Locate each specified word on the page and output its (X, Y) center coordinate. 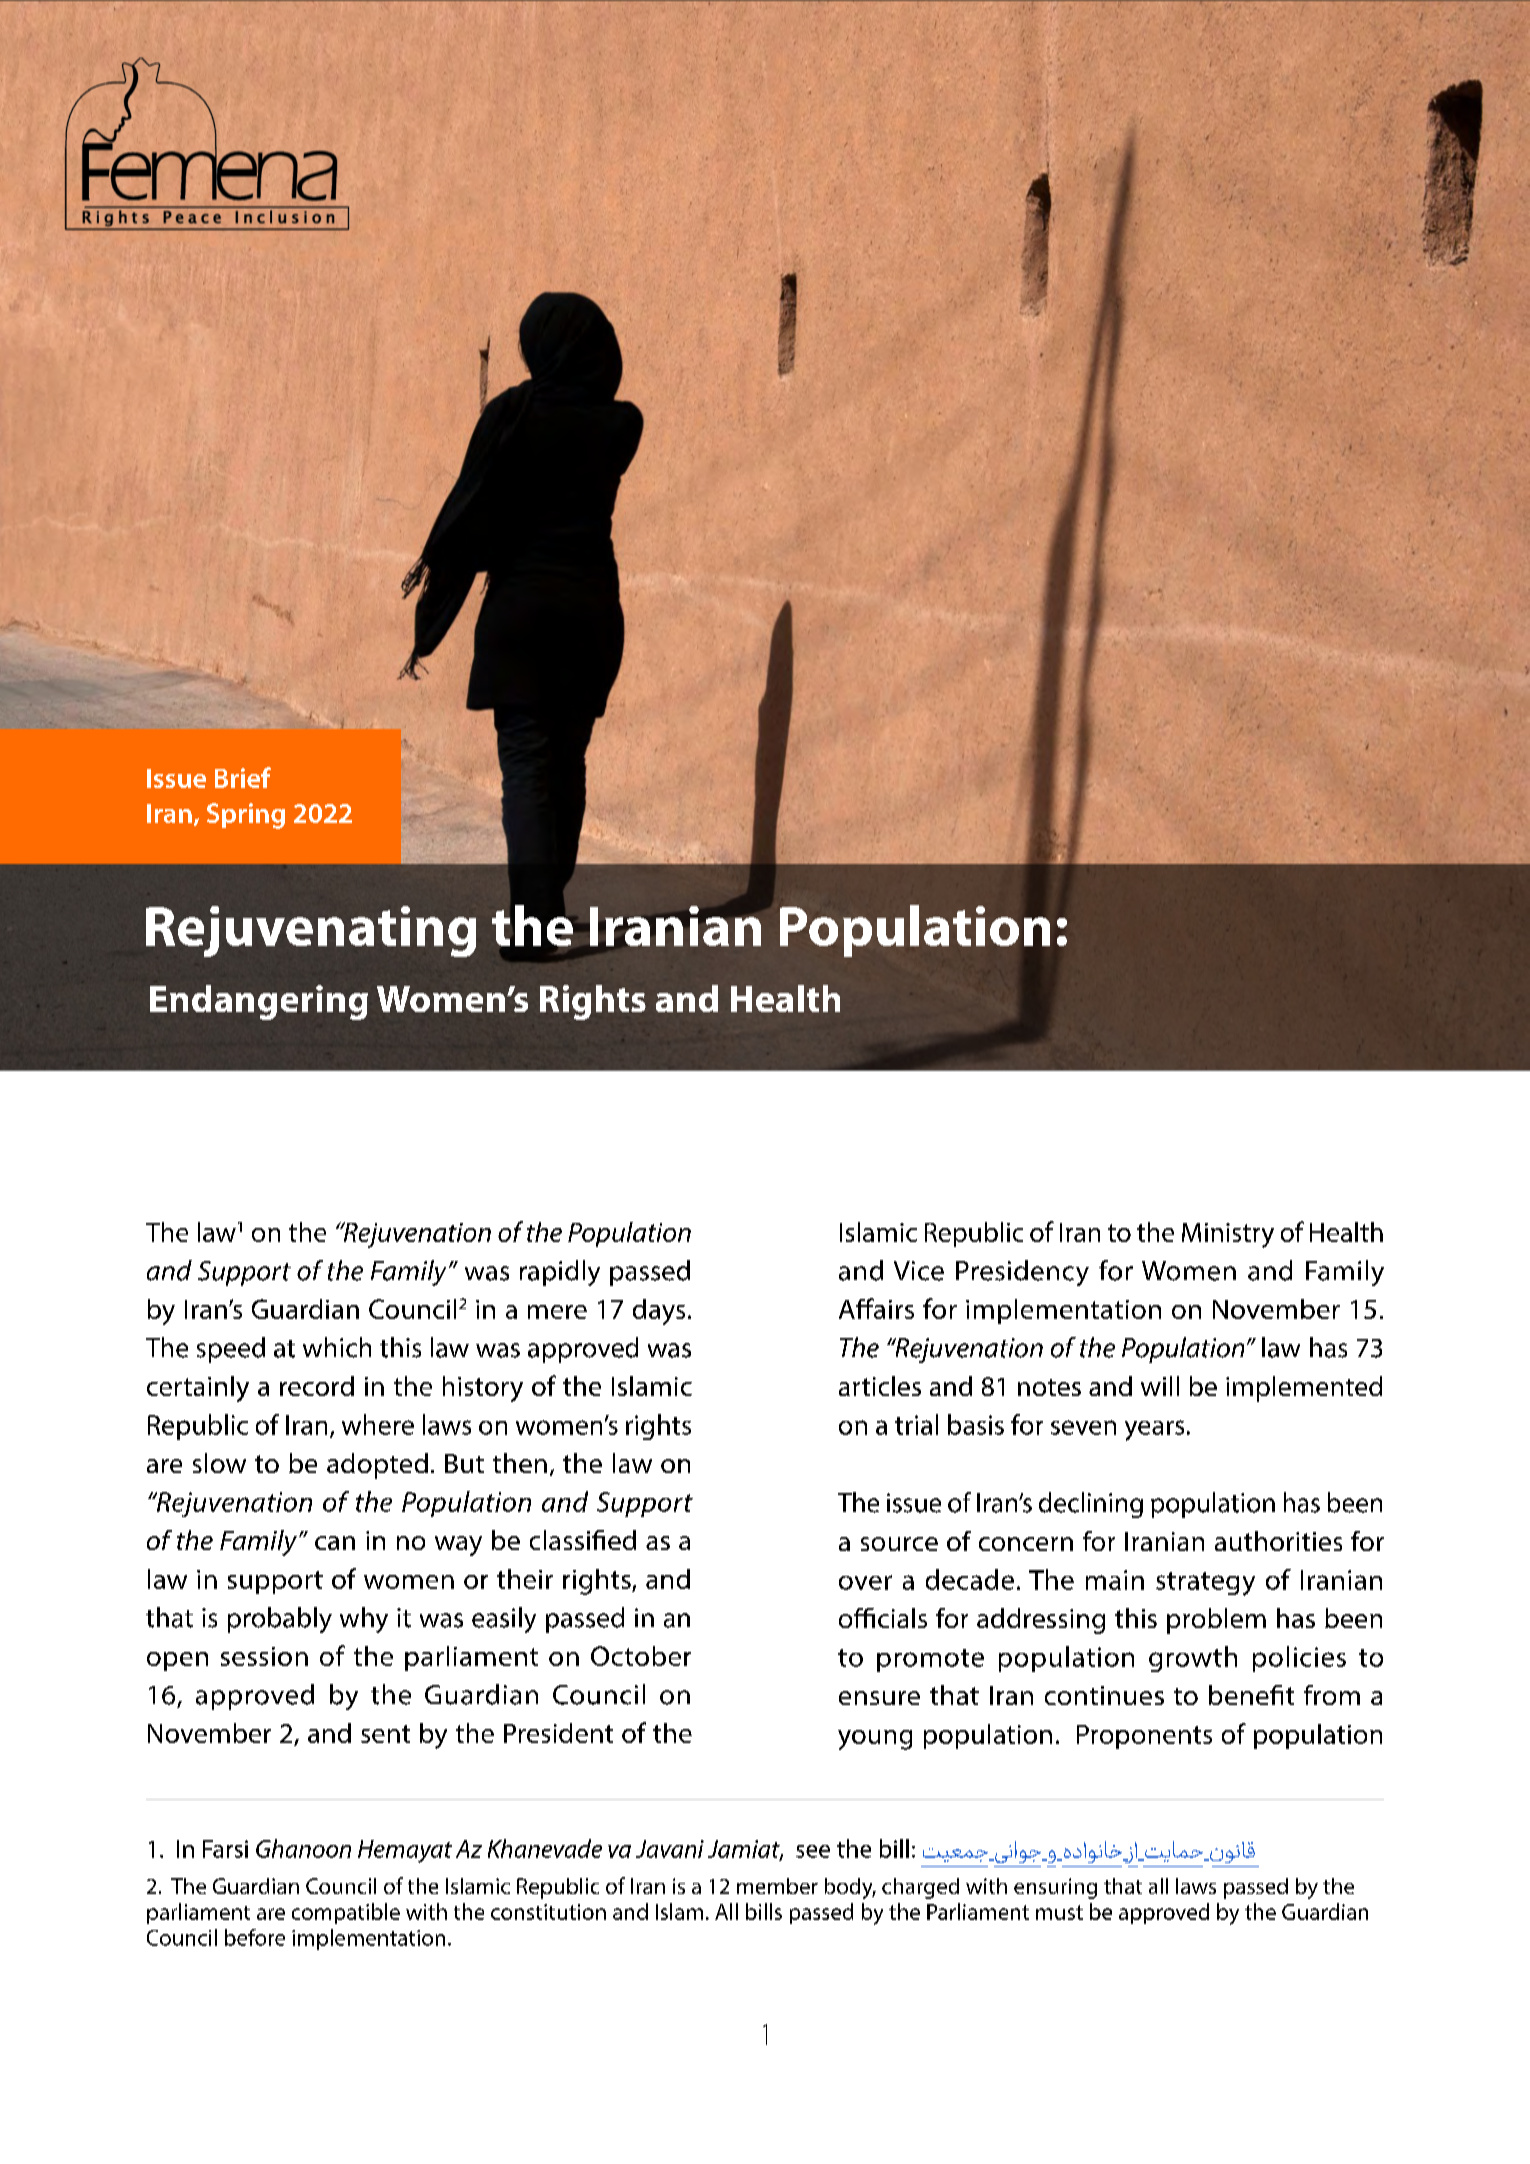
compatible (346, 1913)
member (777, 1886)
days (659, 1312)
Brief (243, 777)
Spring (246, 816)
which (337, 1347)
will (1160, 1386)
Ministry (1228, 1235)
